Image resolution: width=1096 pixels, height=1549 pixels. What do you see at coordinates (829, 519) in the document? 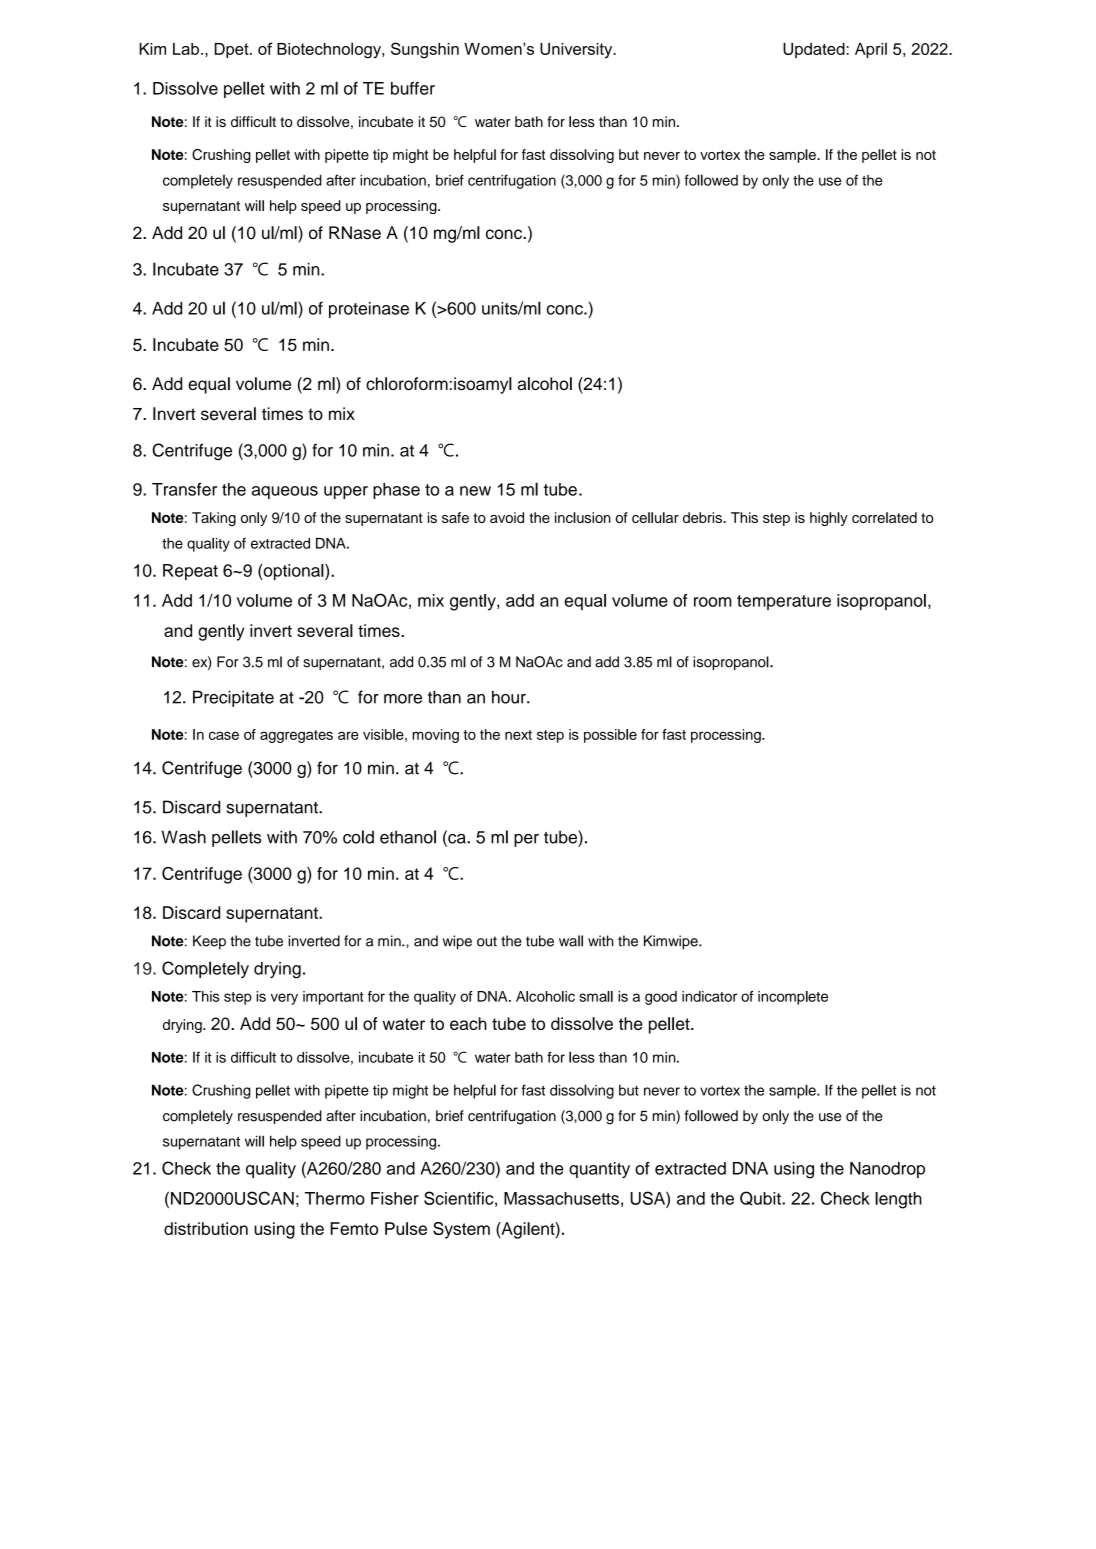
I see `highly` at bounding box center [829, 519].
